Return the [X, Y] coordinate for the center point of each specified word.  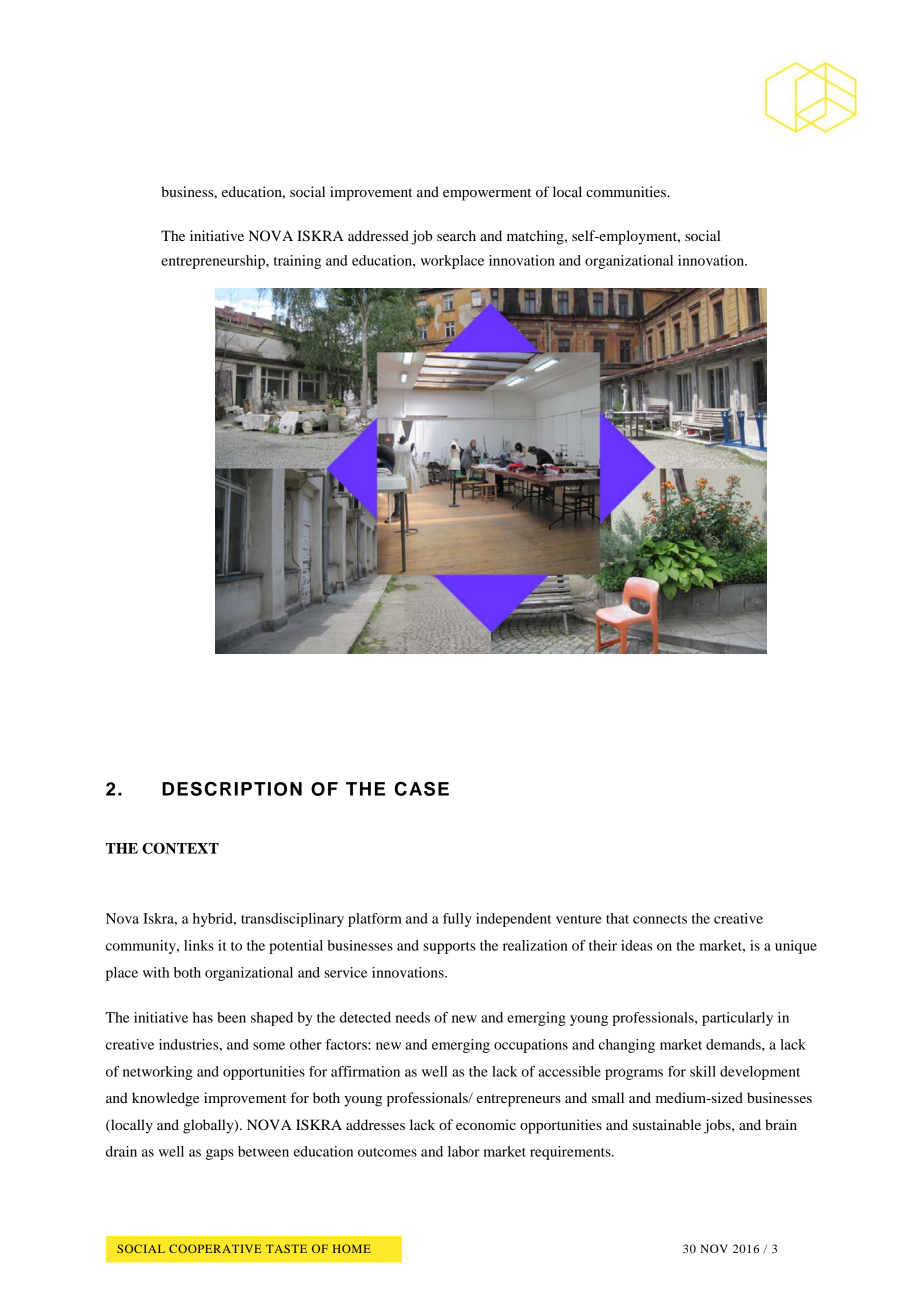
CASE [422, 788]
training [297, 262]
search [456, 235]
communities [627, 191]
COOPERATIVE [215, 1248]
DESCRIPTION [232, 788]
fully [457, 920]
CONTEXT [180, 848]
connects [660, 919]
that [617, 918]
